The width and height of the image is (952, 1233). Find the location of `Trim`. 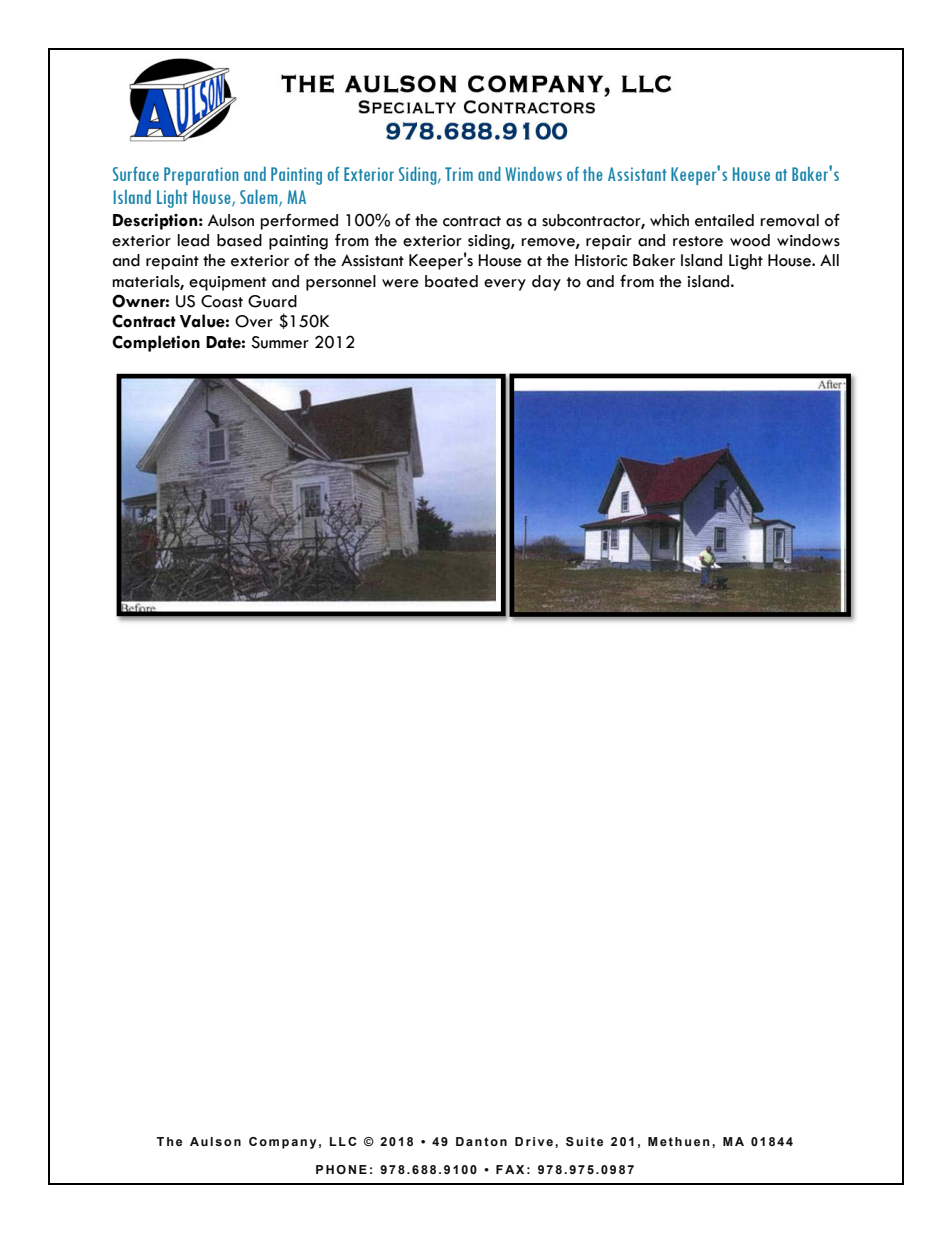

Trim is located at coordinates (459, 174).
